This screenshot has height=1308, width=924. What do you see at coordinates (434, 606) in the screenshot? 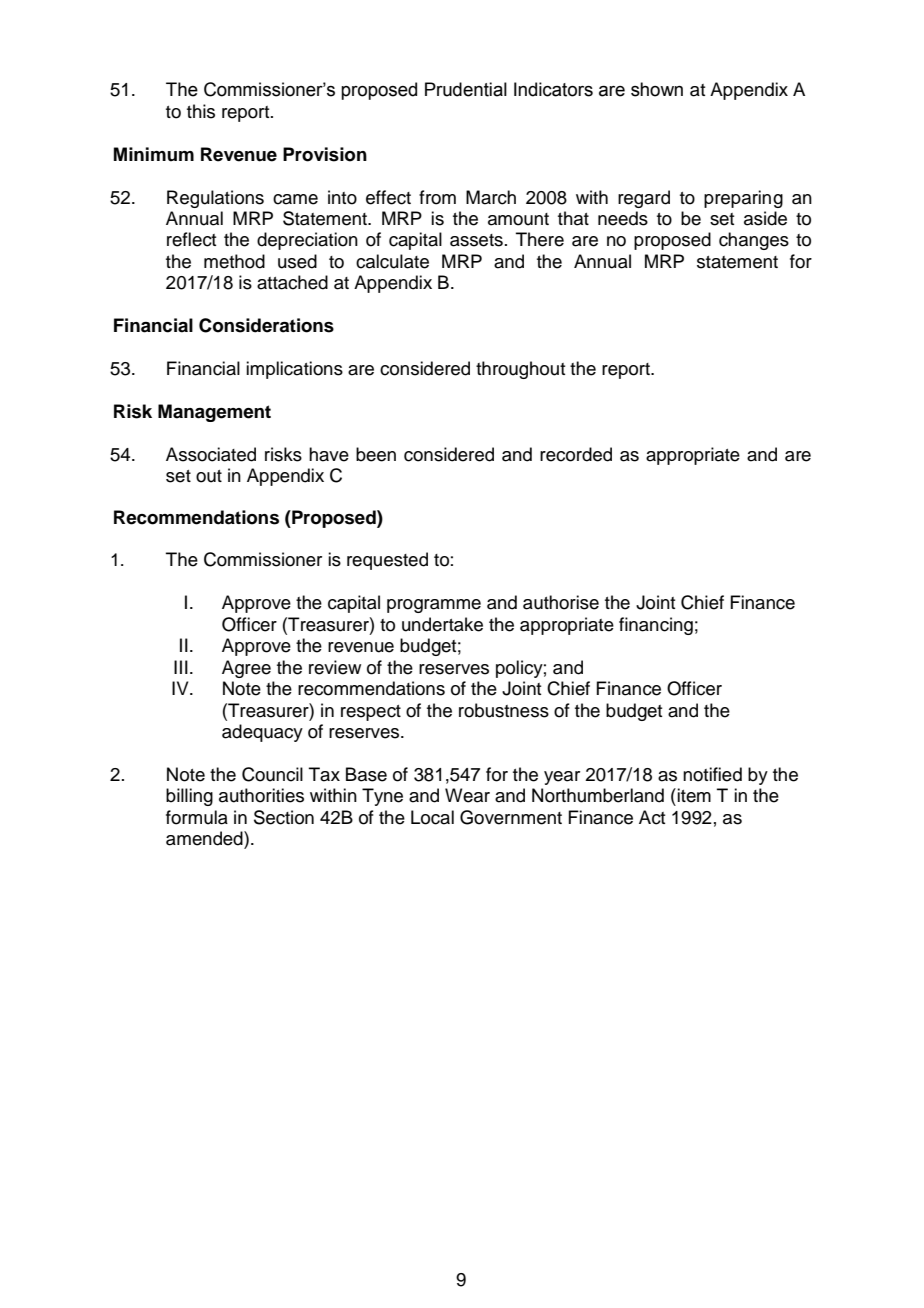
I see `programme` at bounding box center [434, 606].
